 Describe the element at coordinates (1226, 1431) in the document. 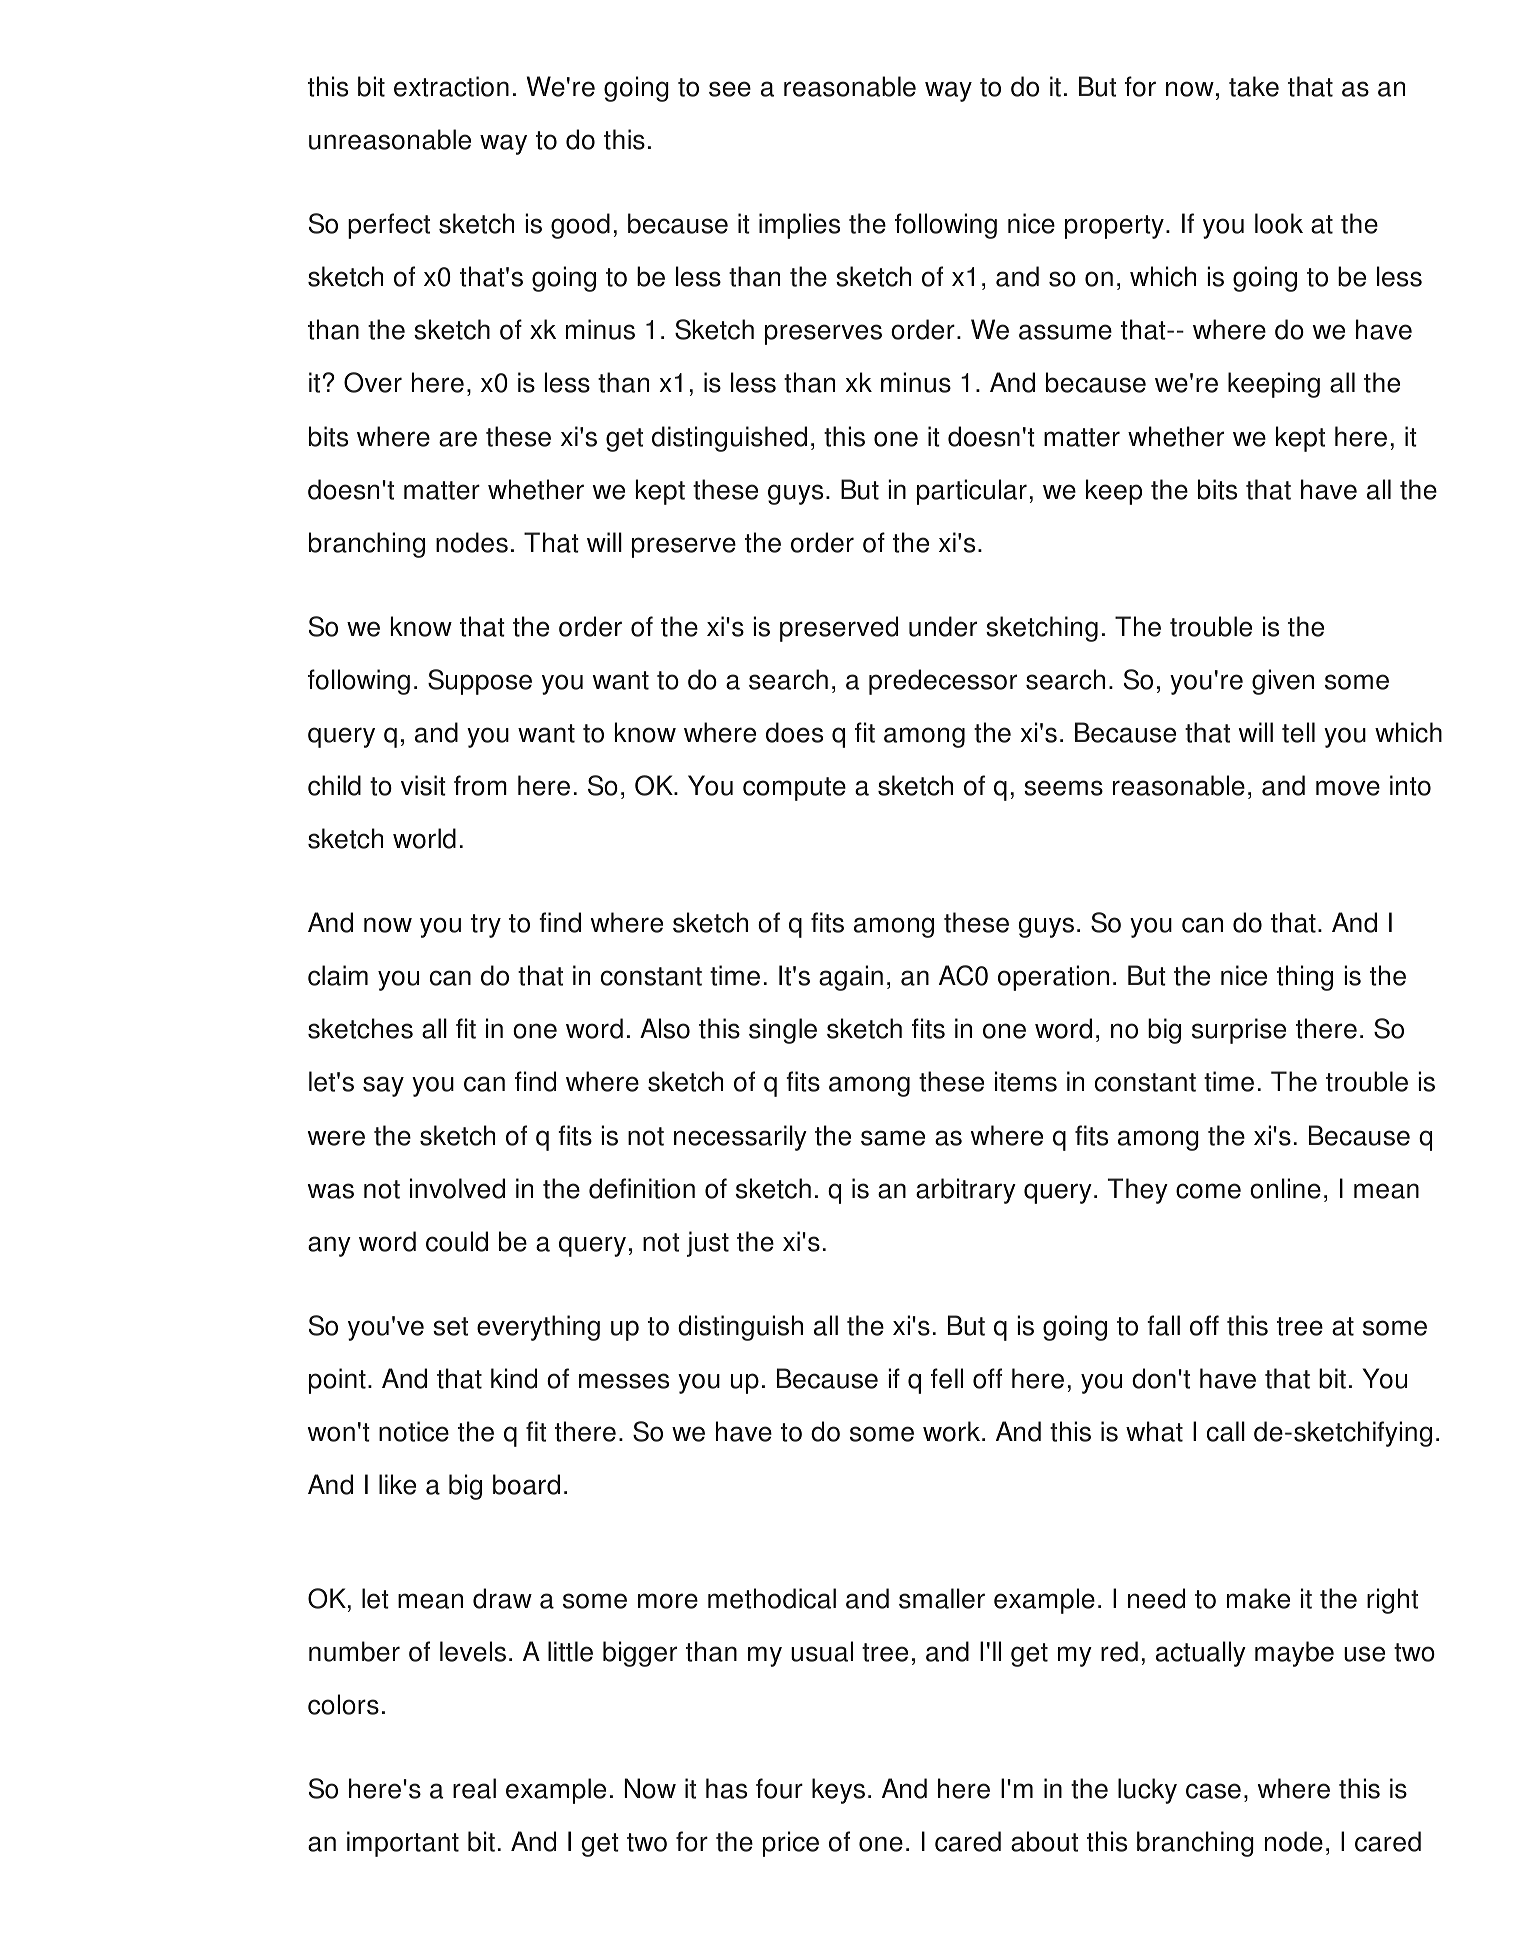

I see `call` at that location.
